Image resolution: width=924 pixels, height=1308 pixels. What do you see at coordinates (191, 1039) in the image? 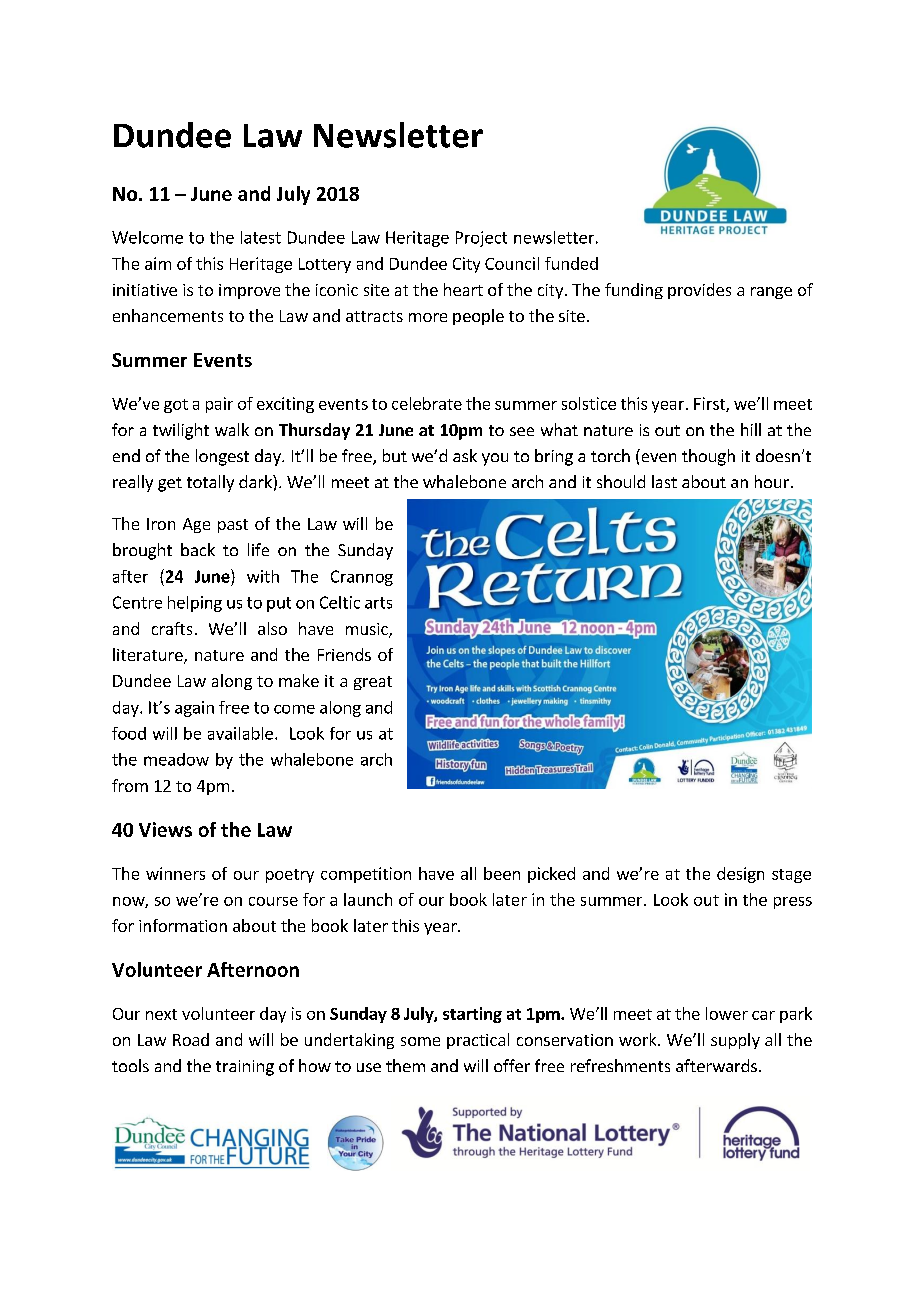
I see `Road` at bounding box center [191, 1039].
